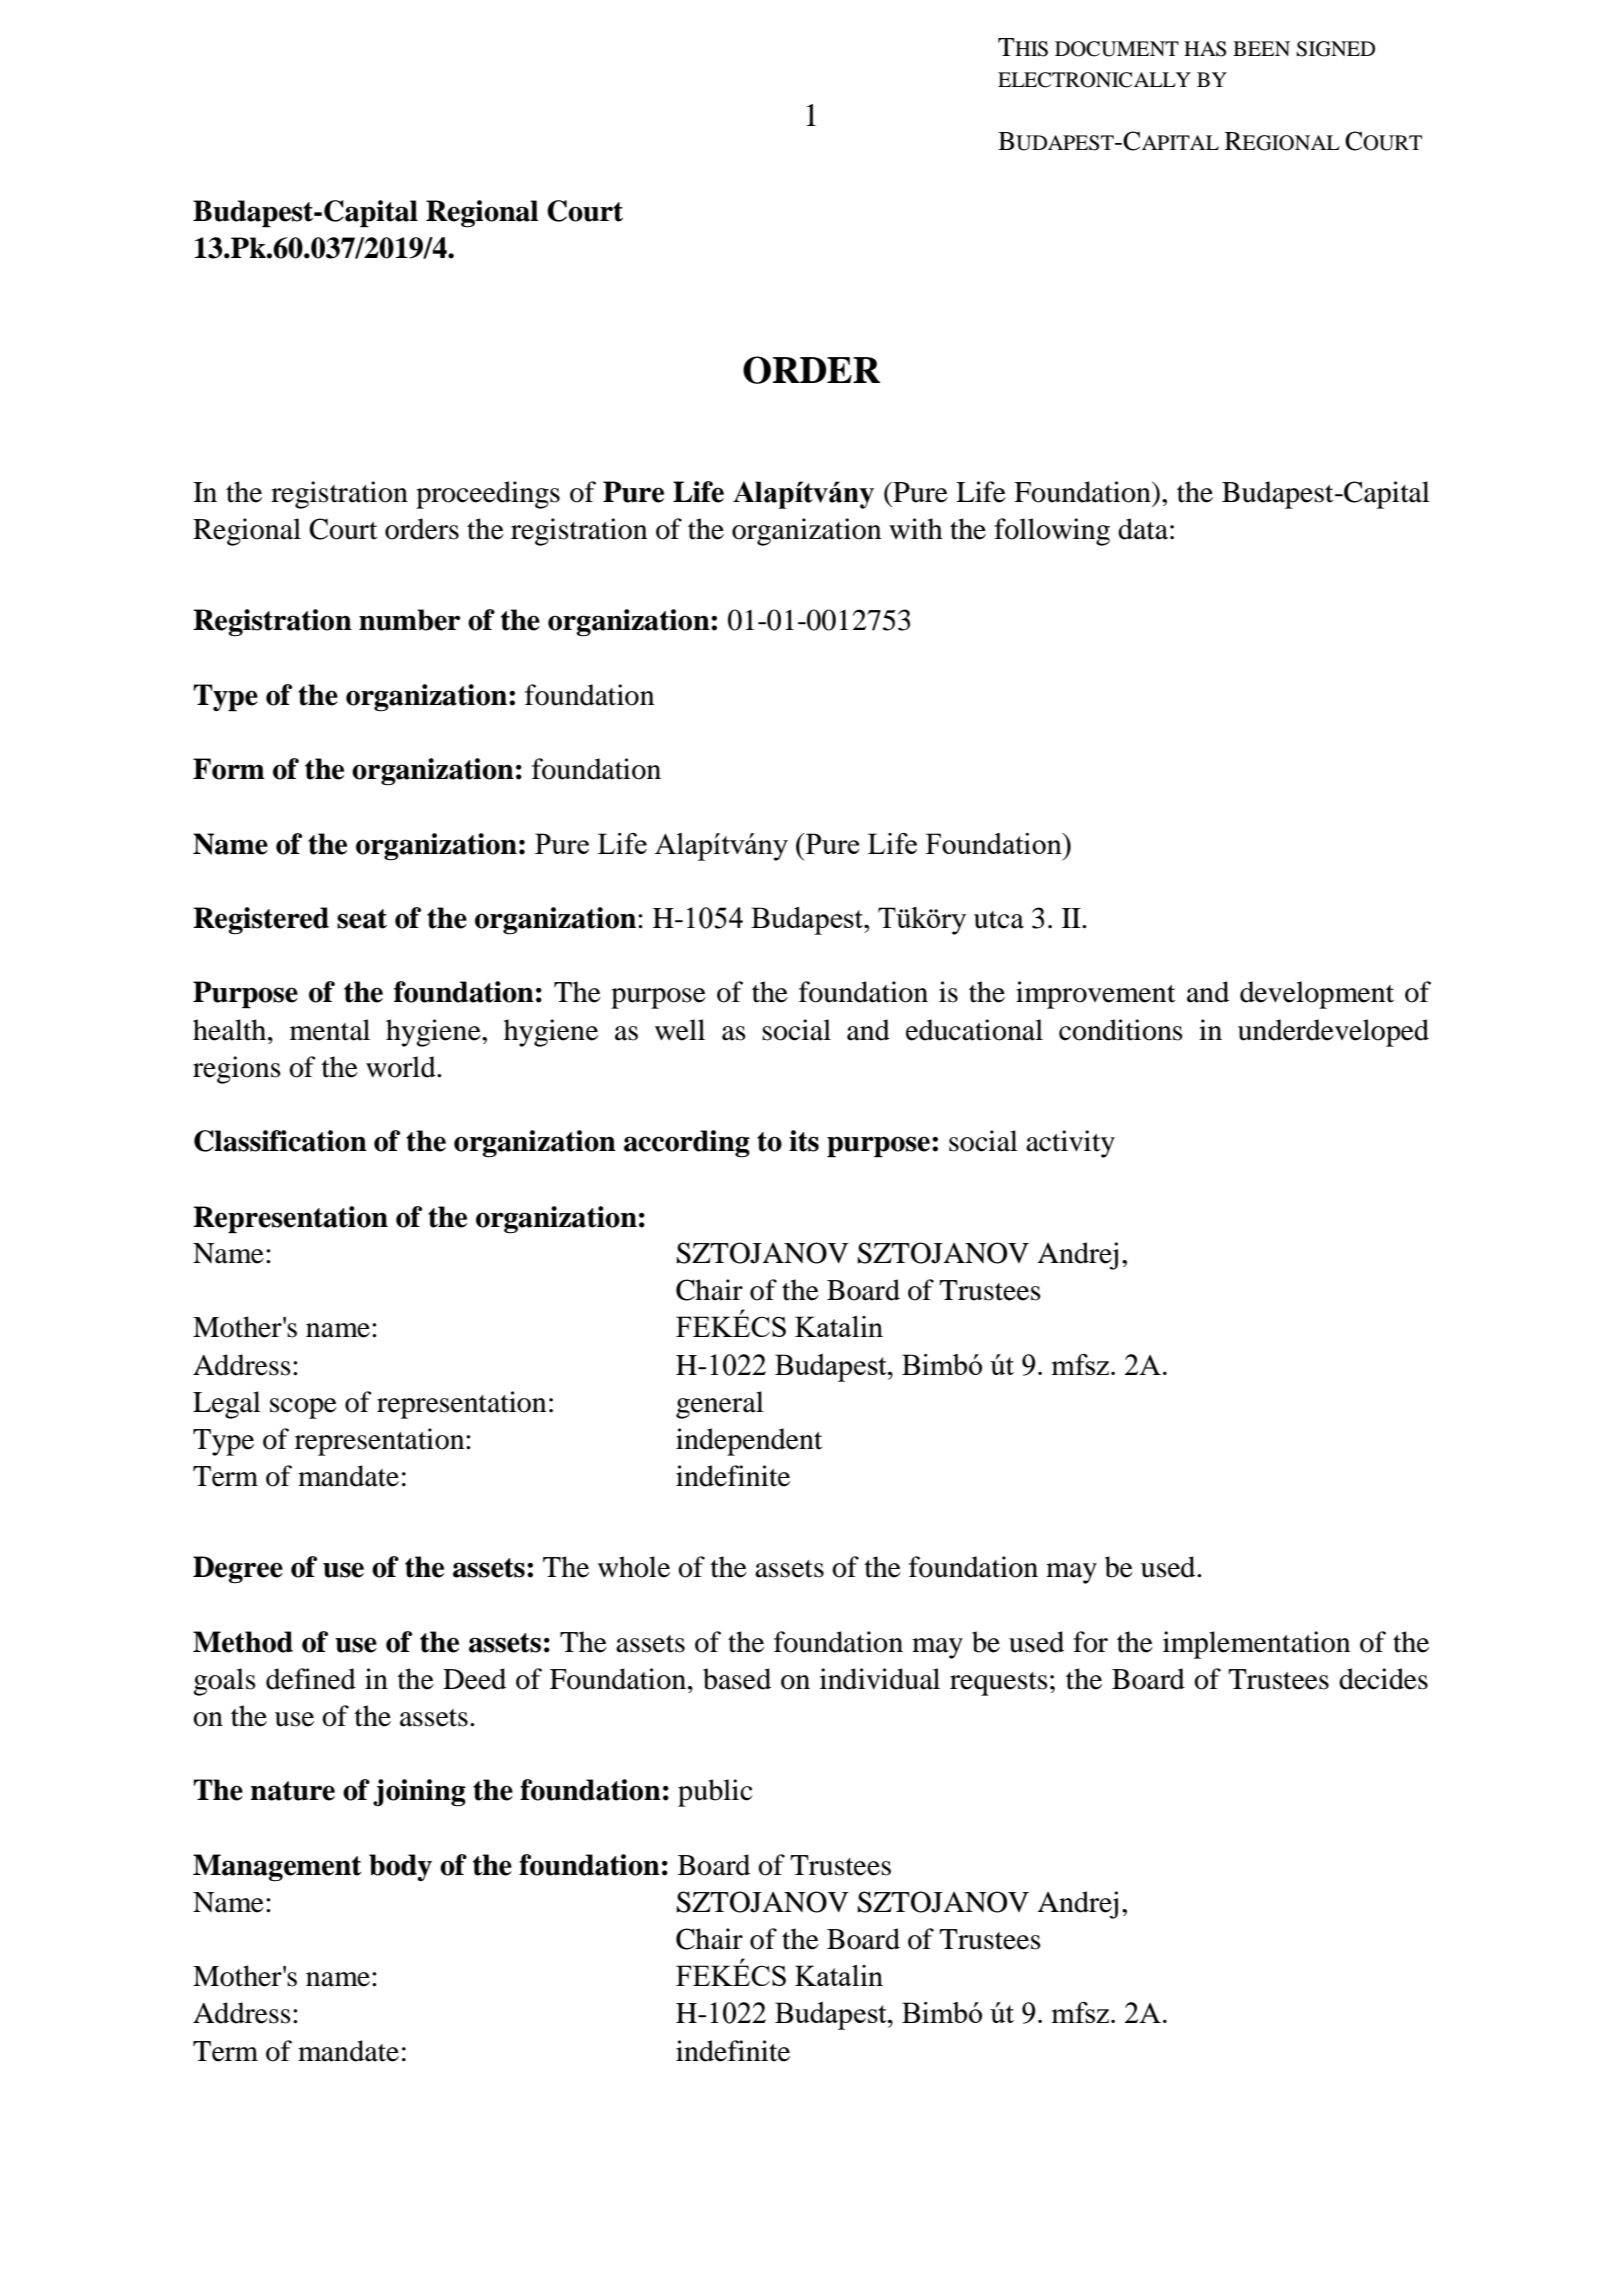 The image size is (1623, 2295). Describe the element at coordinates (488, 495) in the screenshot. I see `proceedings` at that location.
